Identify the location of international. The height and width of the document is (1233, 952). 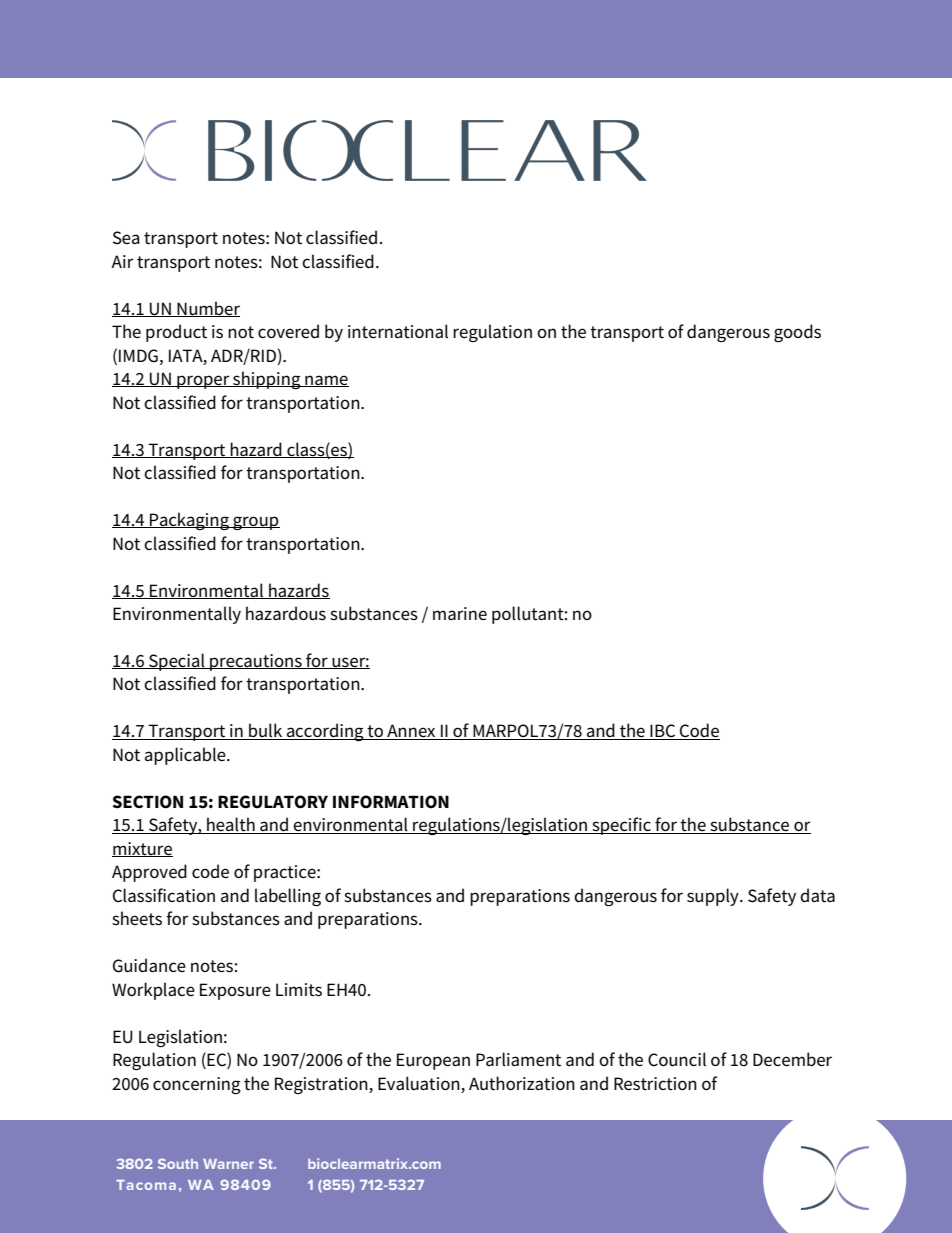
(398, 331).
